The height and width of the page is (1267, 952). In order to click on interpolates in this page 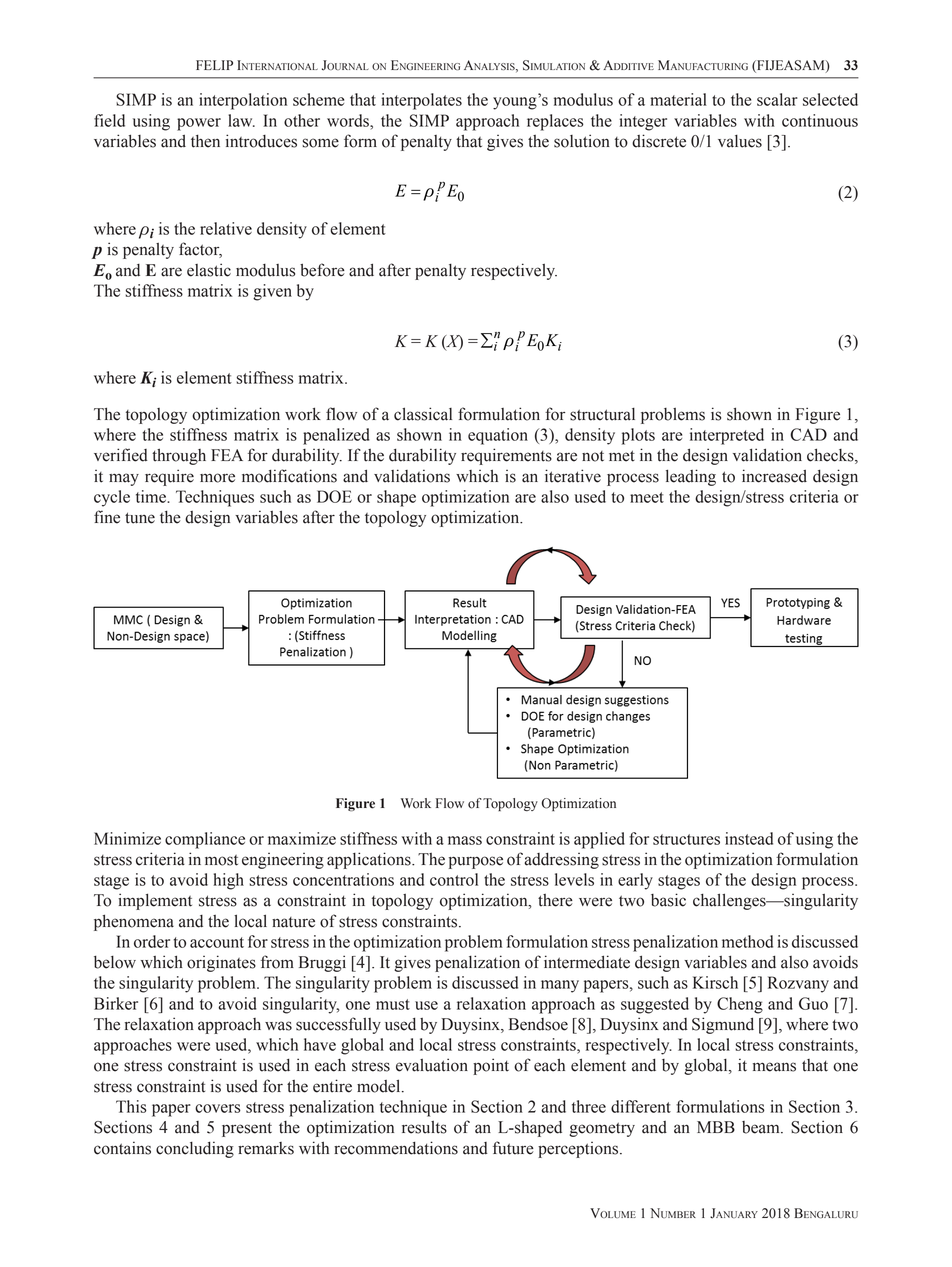, I will do `click(421, 101)`.
